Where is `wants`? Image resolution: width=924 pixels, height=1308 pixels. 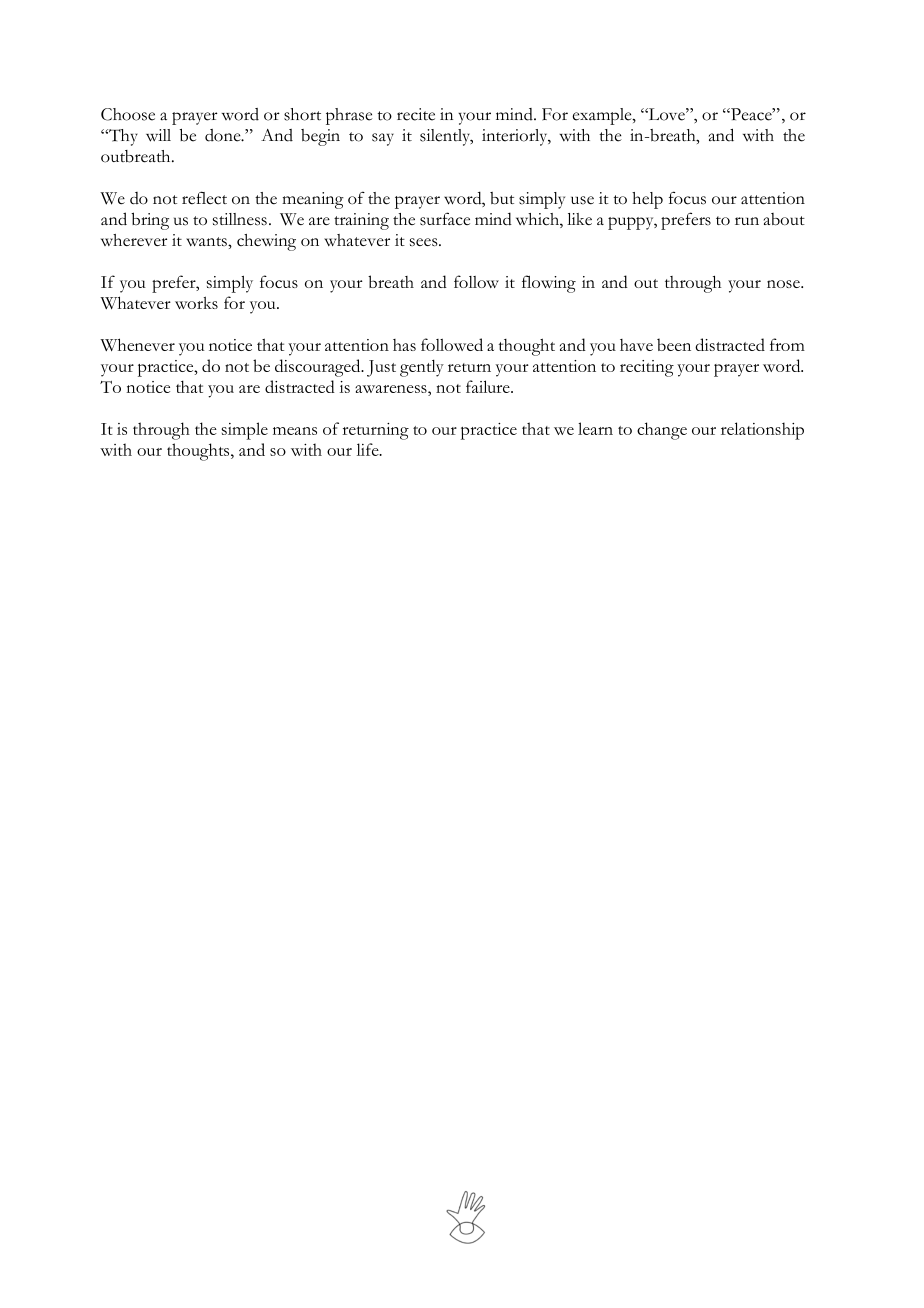 wants is located at coordinates (207, 241).
